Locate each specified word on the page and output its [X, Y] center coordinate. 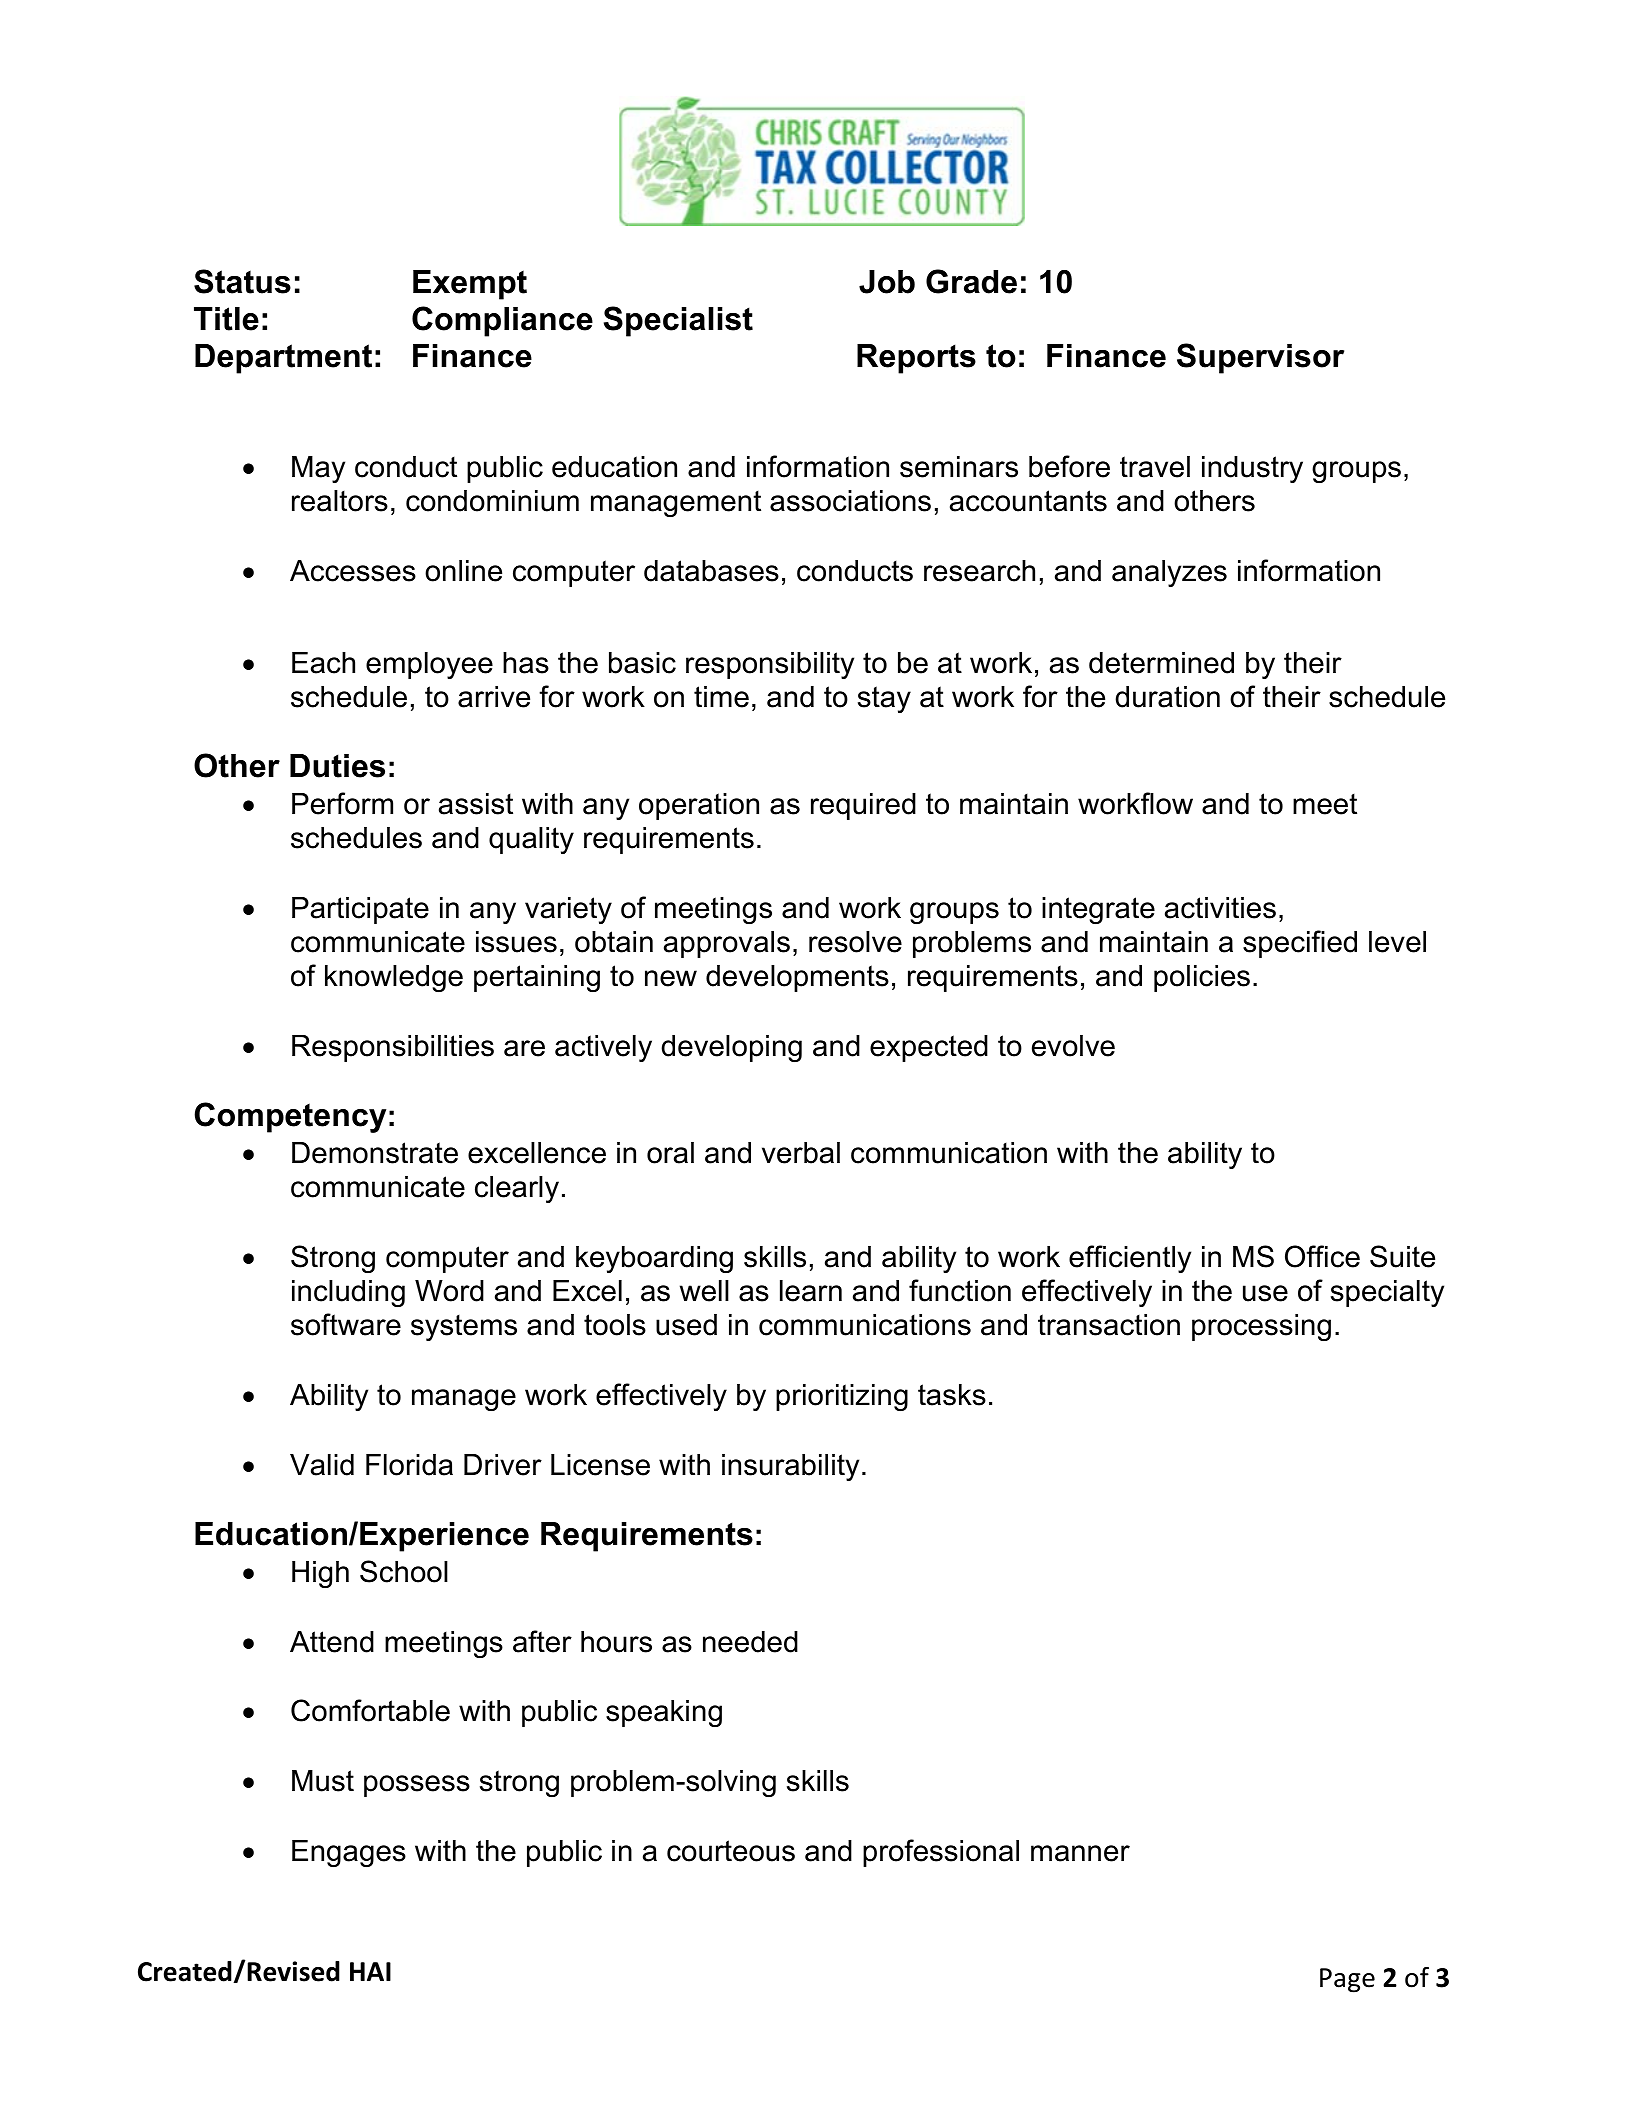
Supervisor [1260, 358]
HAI [370, 1971]
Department [283, 359]
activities [1220, 908]
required [863, 806]
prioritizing [842, 1397]
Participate [360, 910]
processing [1261, 1327]
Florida [409, 1465]
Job [887, 282]
